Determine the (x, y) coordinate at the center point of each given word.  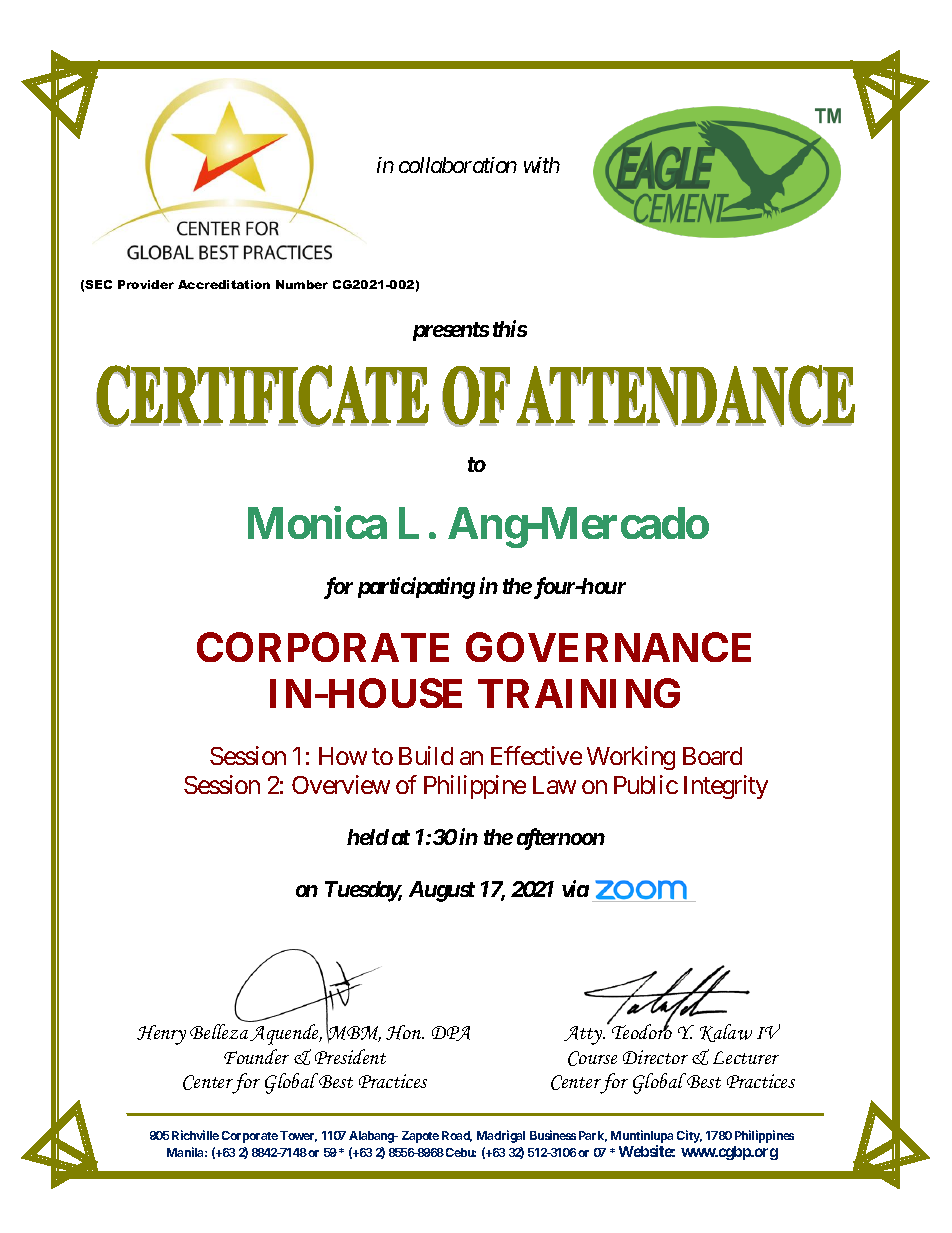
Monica (317, 523)
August (442, 891)
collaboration (458, 165)
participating (416, 588)
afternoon (561, 839)
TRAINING (579, 693)
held (368, 837)
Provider (146, 284)
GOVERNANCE (608, 647)
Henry (161, 1035)
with (542, 165)
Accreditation (224, 284)
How (343, 756)
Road (457, 1136)
